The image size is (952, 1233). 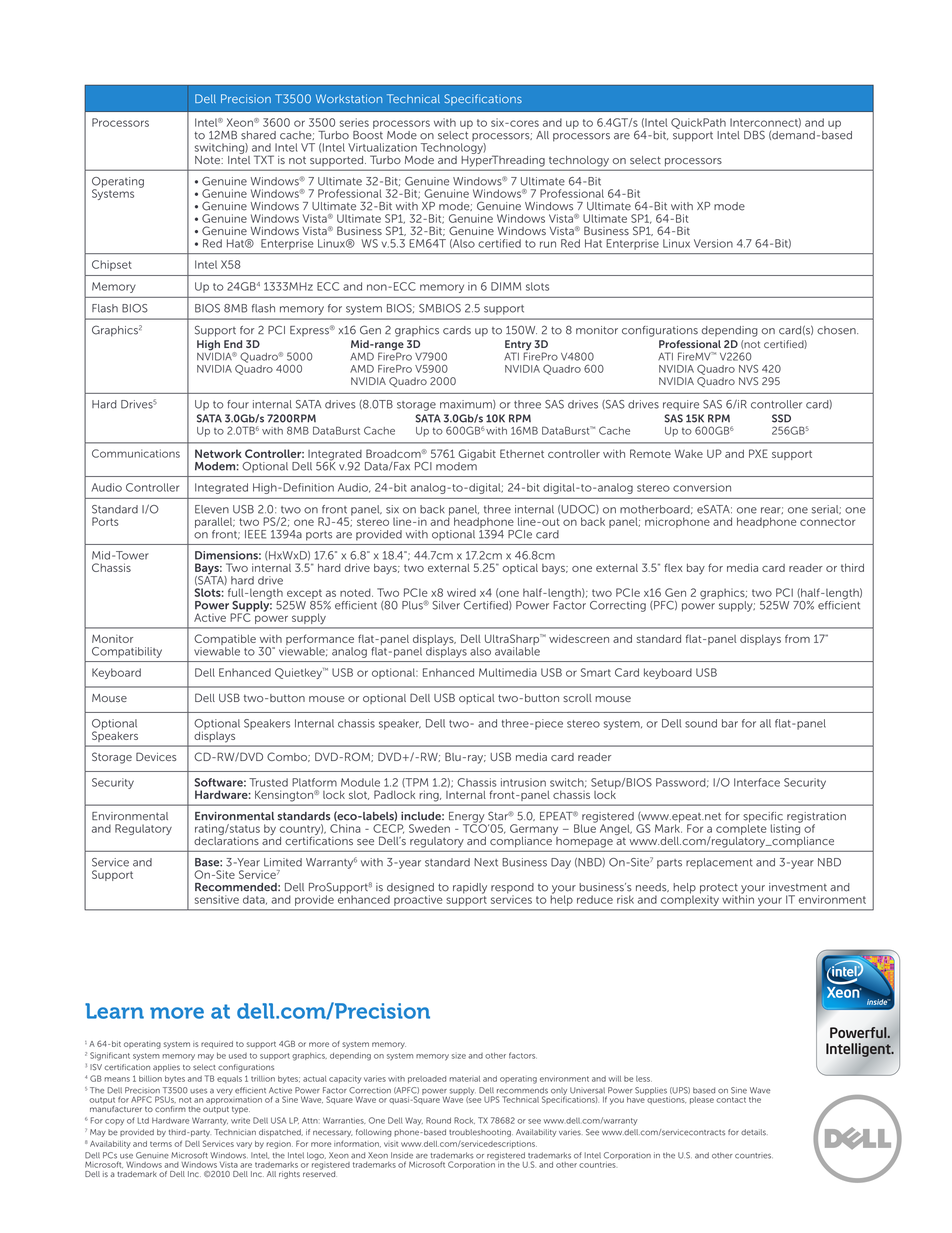 I want to click on terms, so click(x=161, y=1144).
